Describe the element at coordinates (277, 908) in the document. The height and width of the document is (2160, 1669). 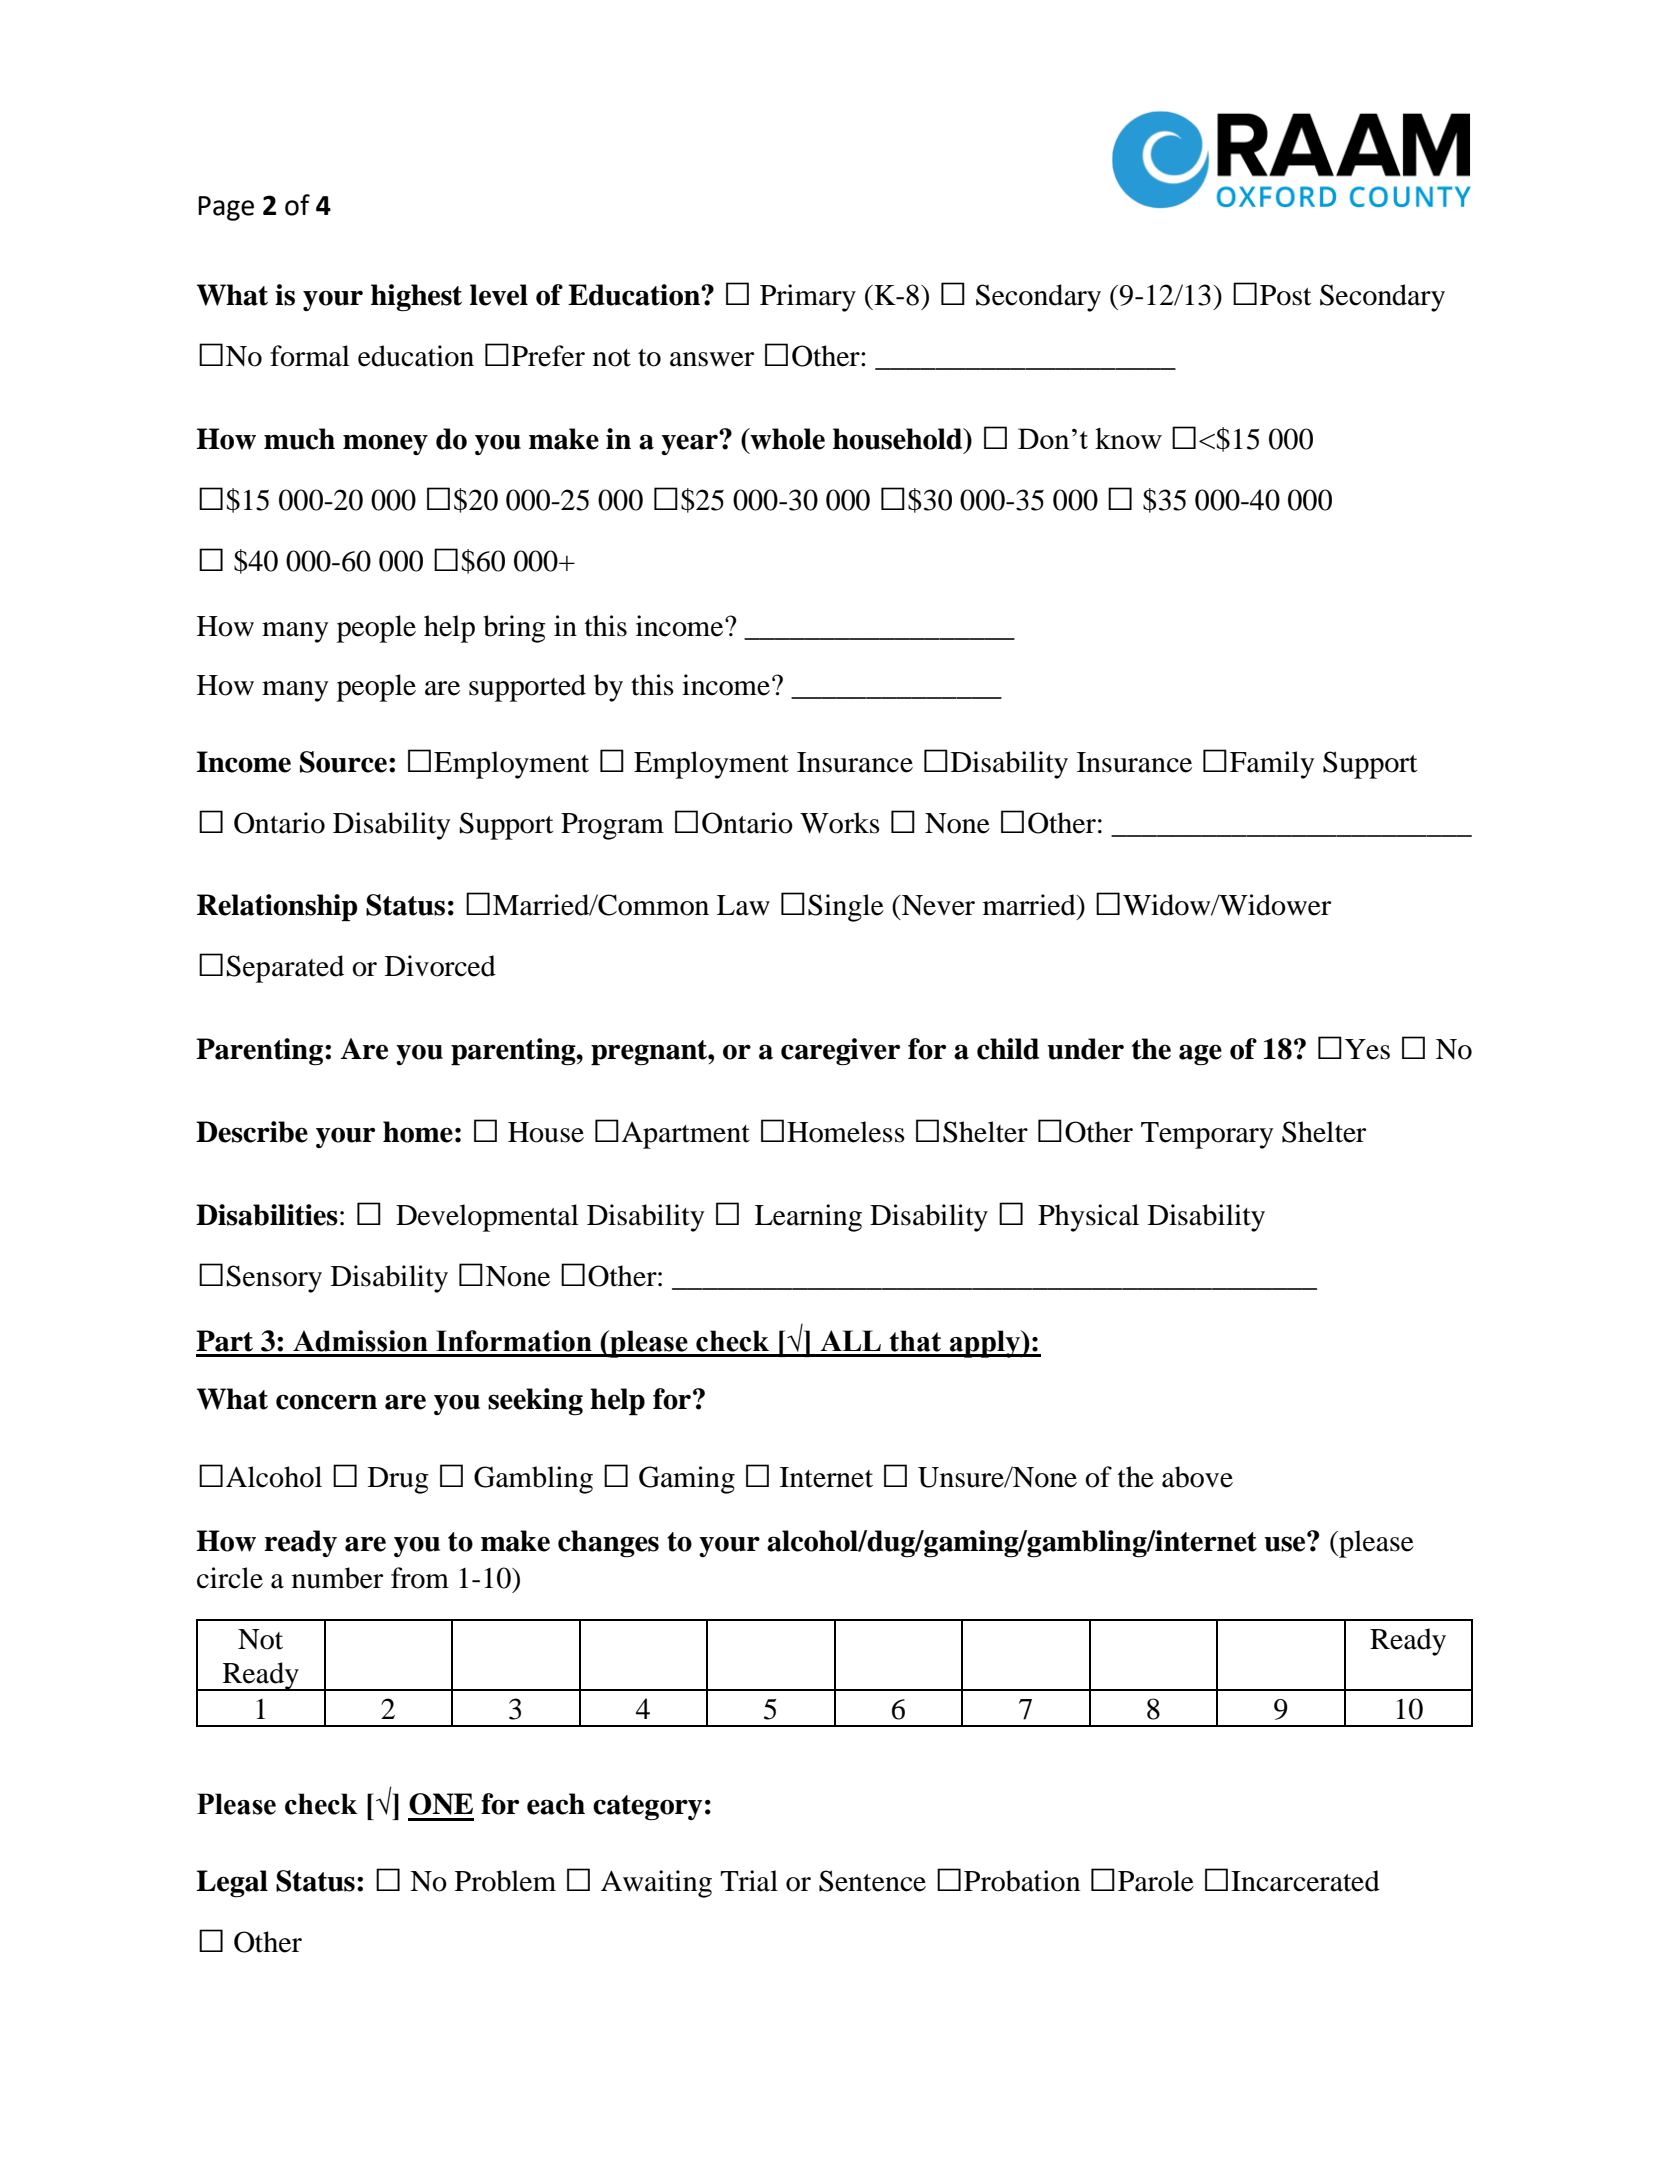
I see `Relationship` at that location.
